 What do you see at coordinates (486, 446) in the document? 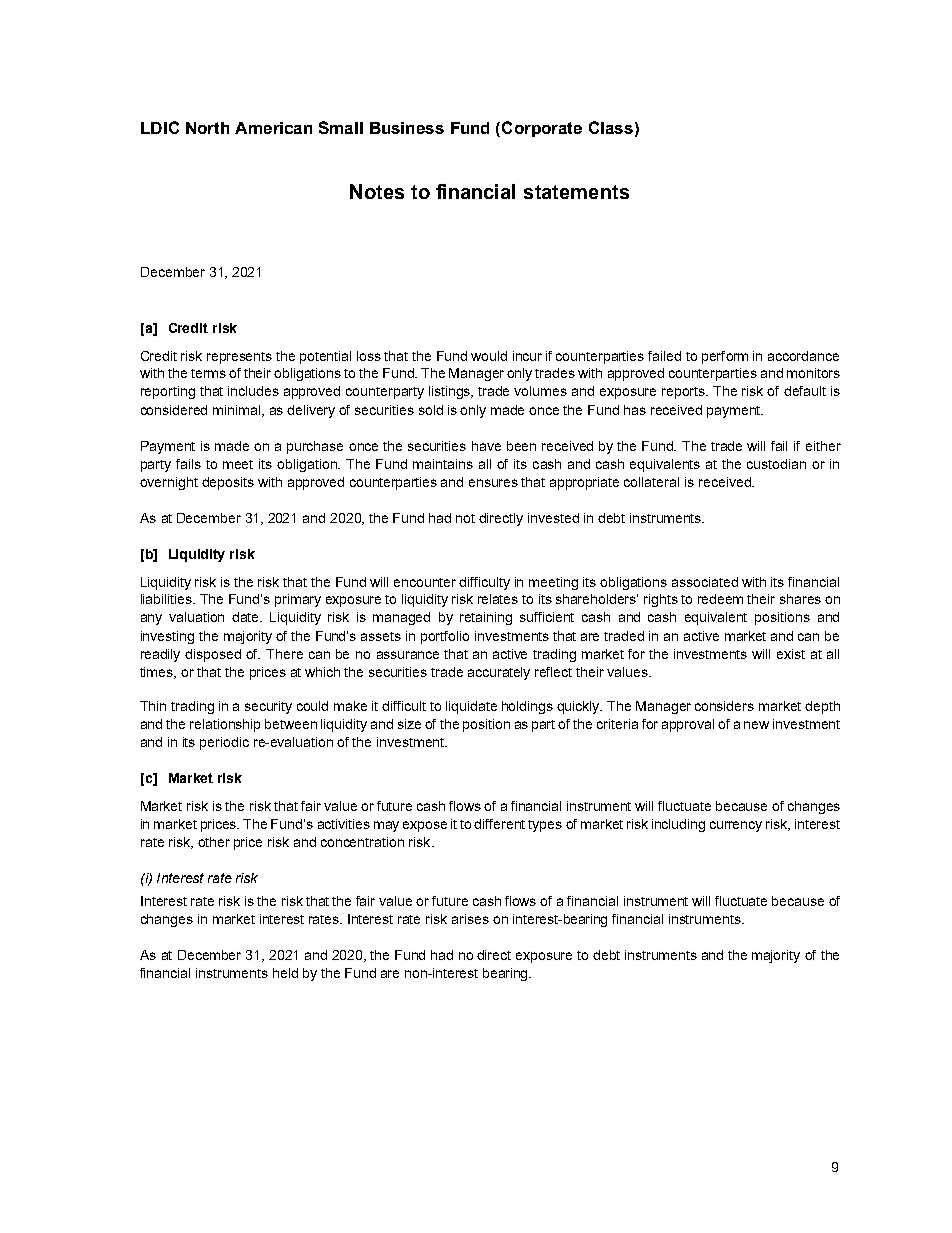
I see `have` at bounding box center [486, 446].
